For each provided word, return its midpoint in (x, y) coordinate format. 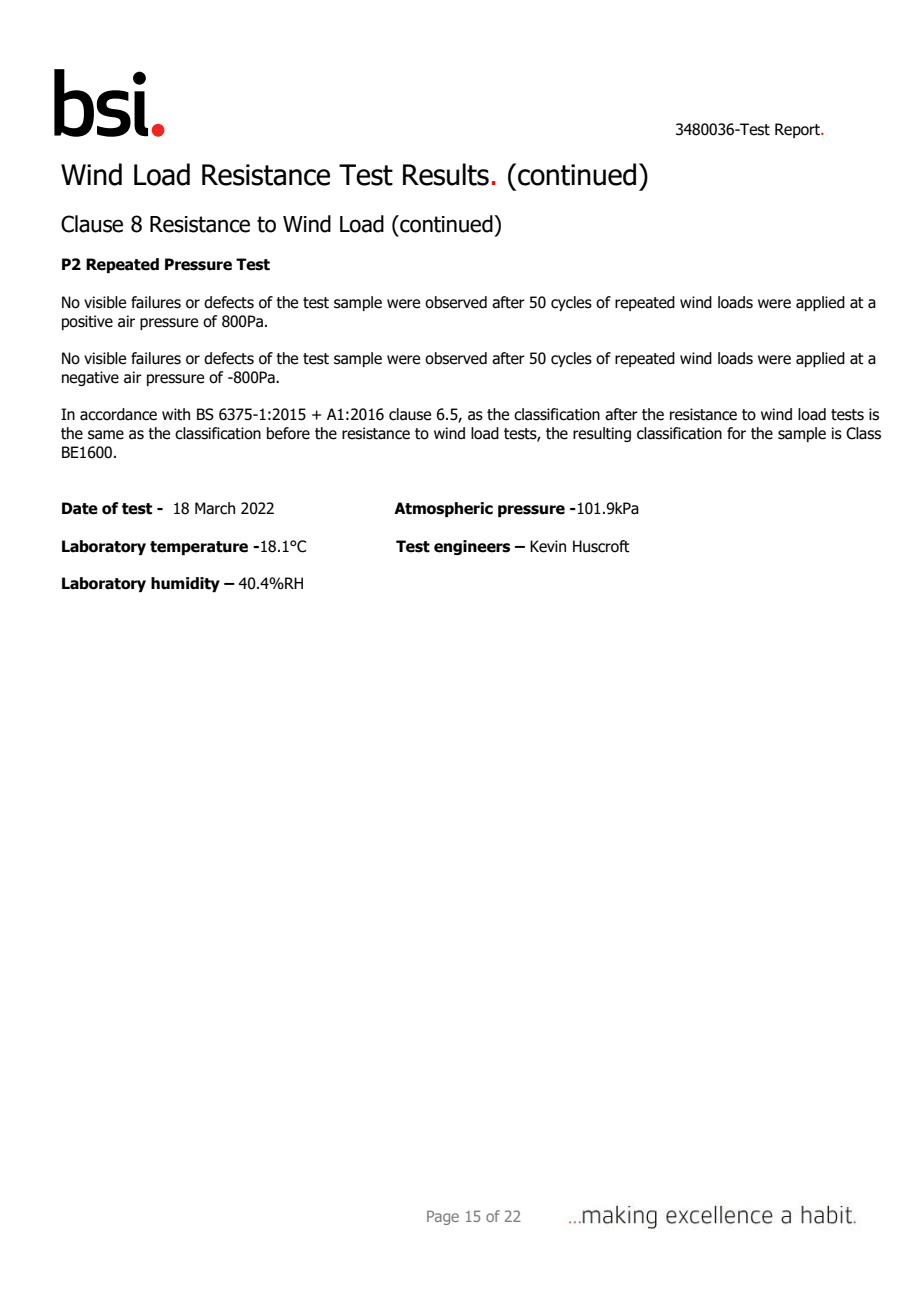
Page (443, 1217)
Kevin (548, 546)
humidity (185, 584)
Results (446, 174)
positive (87, 322)
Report (799, 130)
